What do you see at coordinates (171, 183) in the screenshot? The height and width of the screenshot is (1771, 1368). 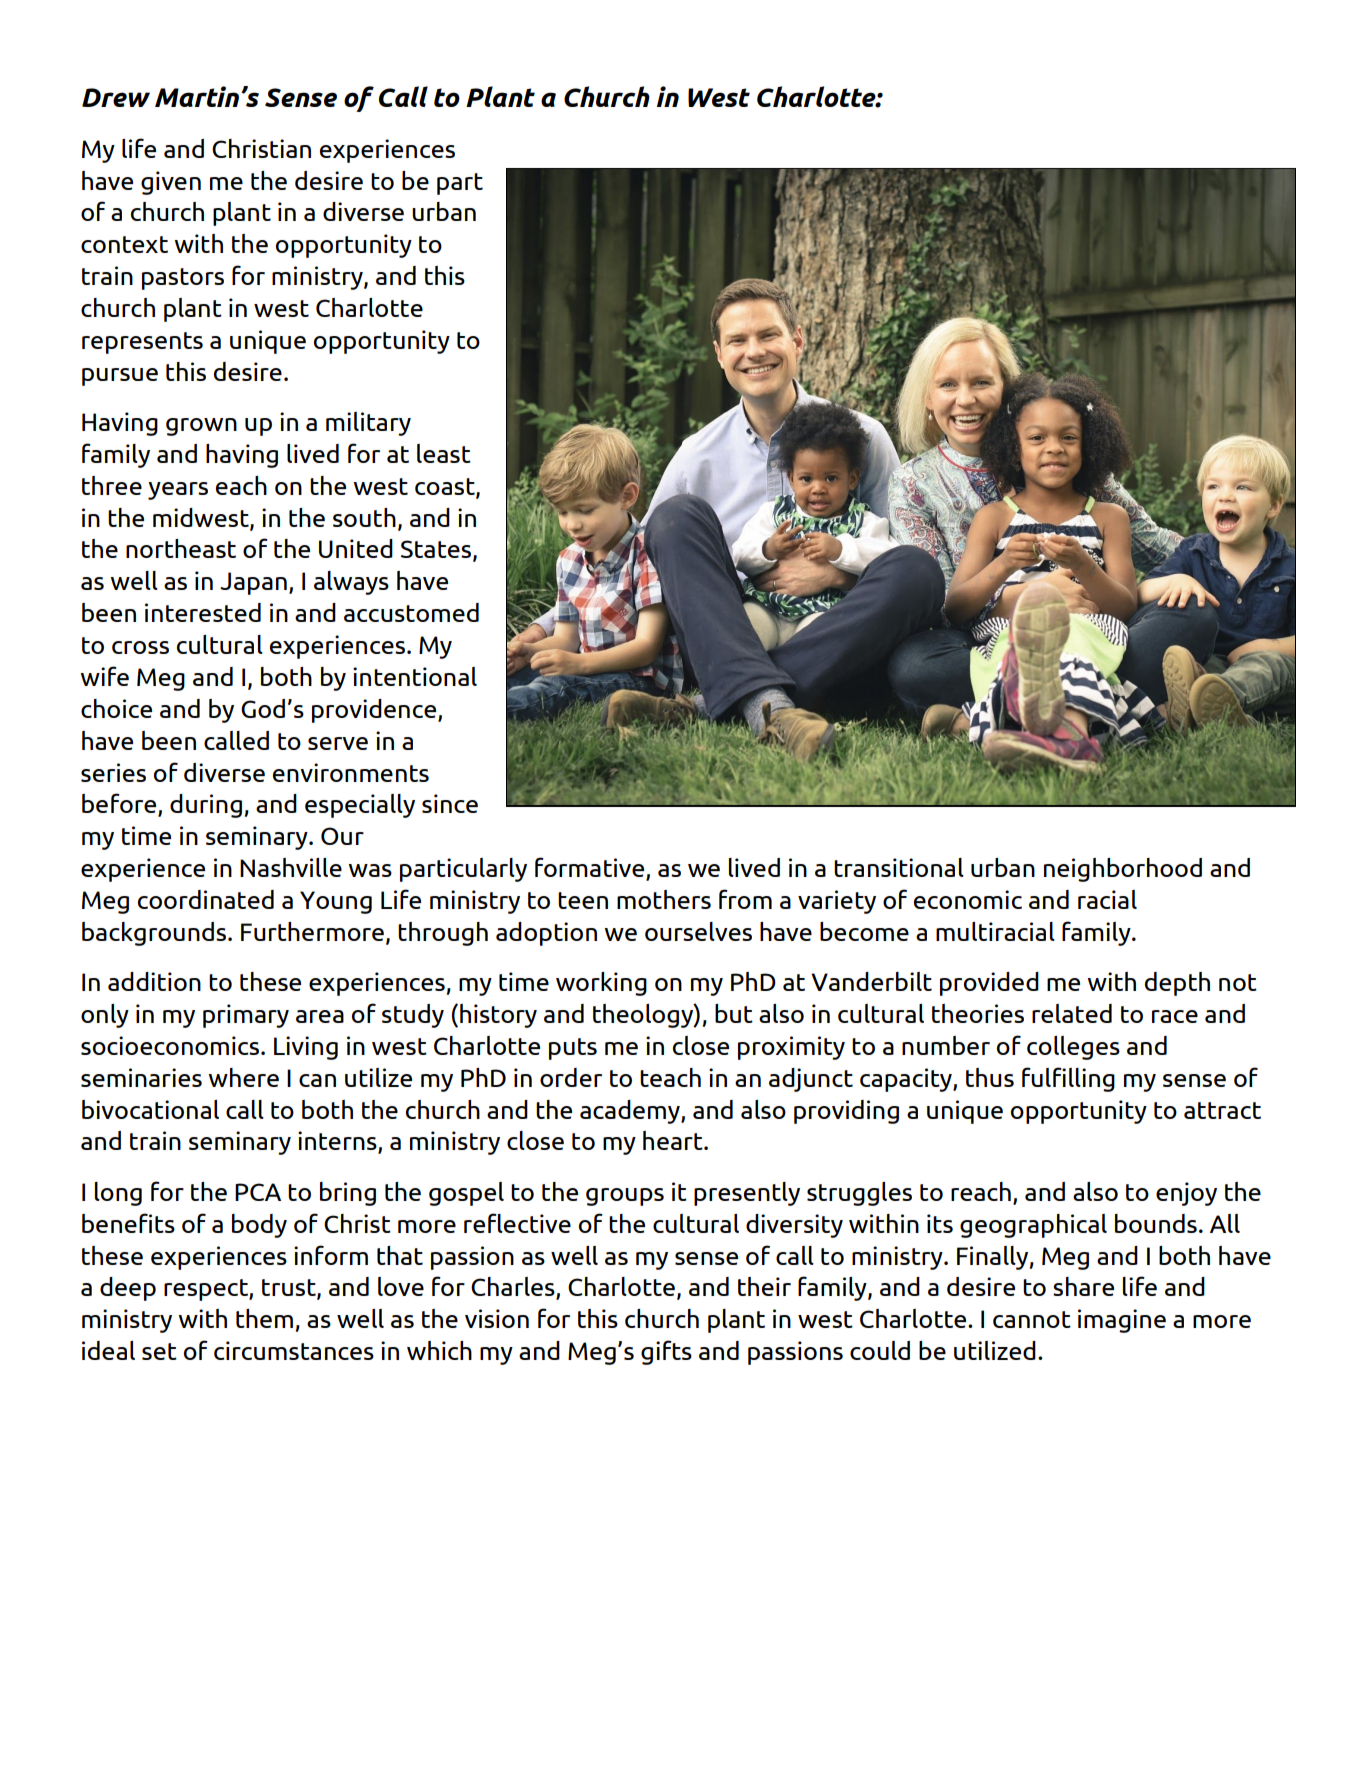 I see `given` at bounding box center [171, 183].
